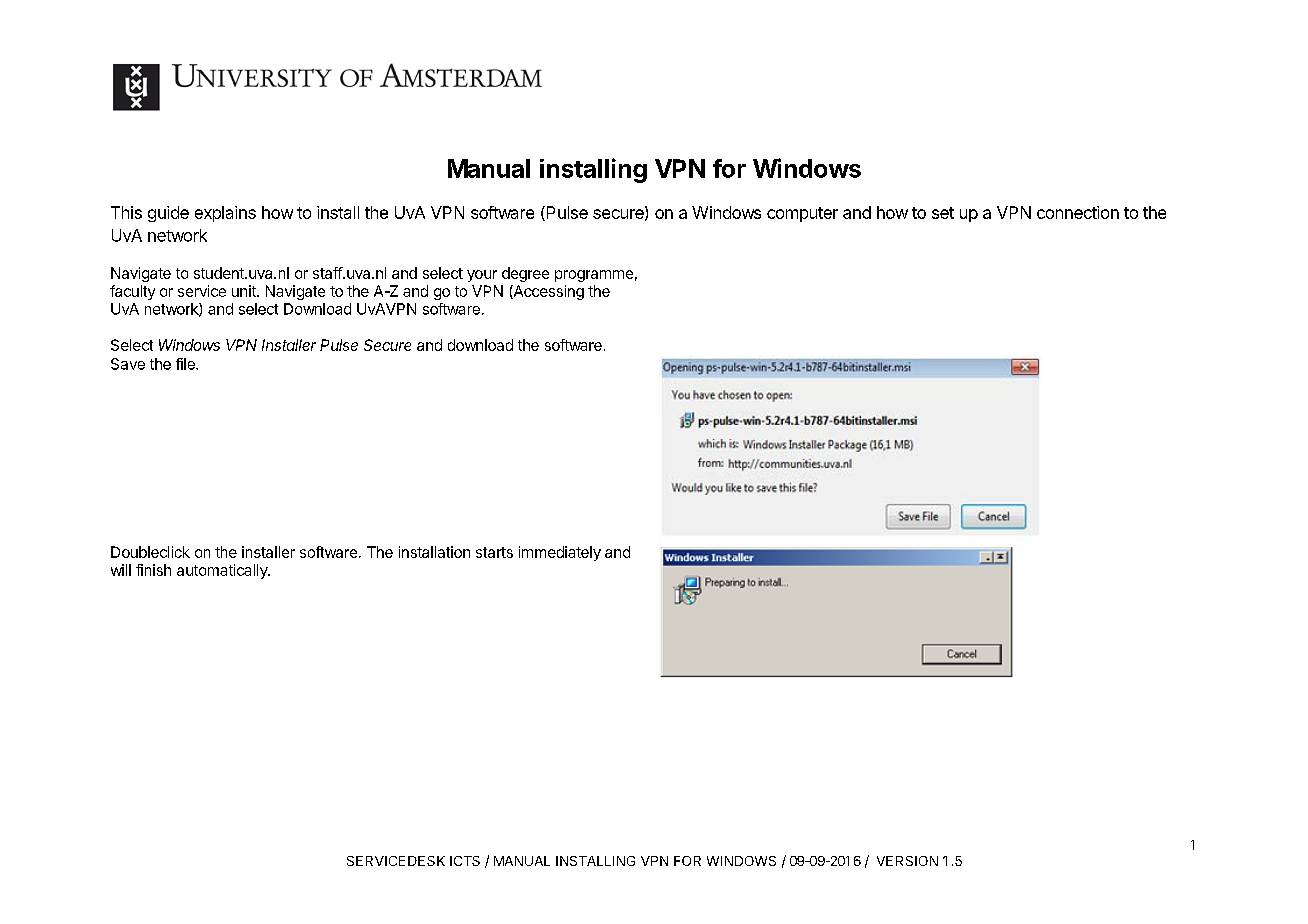 This image has height=924, width=1308. I want to click on unit, so click(245, 291).
